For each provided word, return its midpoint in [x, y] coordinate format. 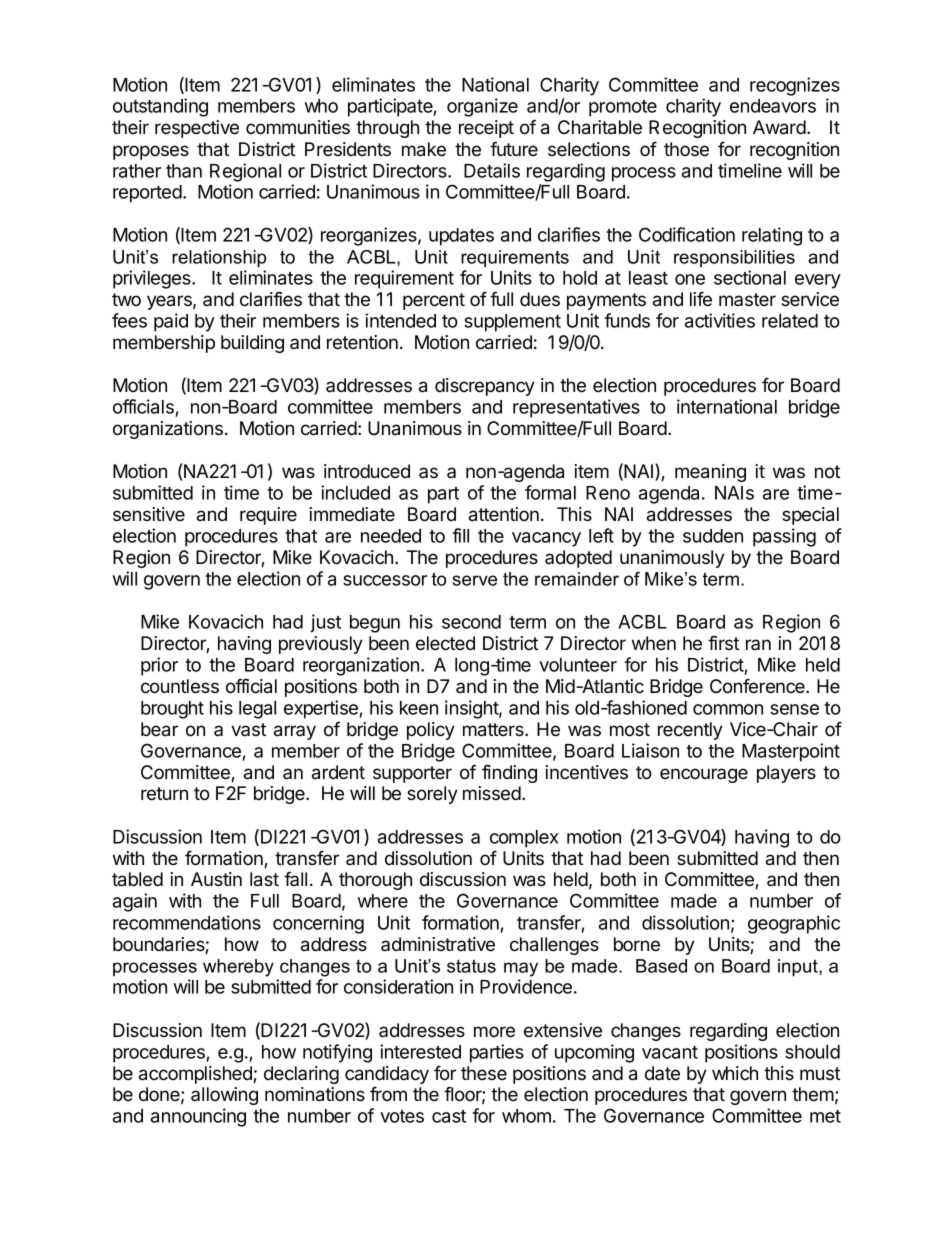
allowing [224, 1096]
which [735, 1073]
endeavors [773, 106]
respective [197, 129]
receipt [486, 129]
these [484, 1073]
